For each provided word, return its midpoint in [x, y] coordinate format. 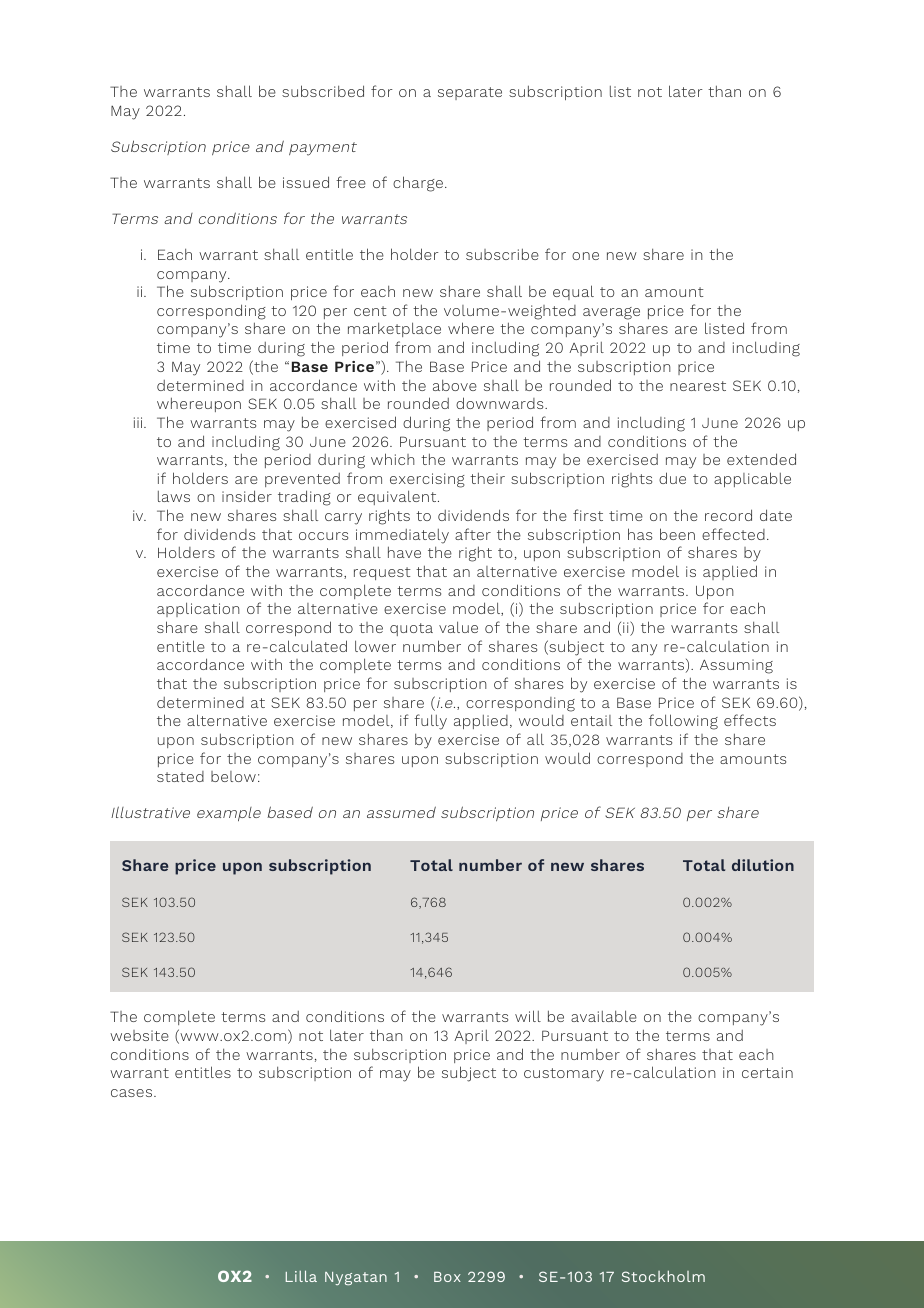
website [139, 1035]
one [585, 256]
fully [430, 722]
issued [306, 182]
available [604, 1016]
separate [470, 93]
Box [447, 1277]
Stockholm [663, 1276]
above [455, 385]
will [528, 1016]
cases [133, 1093]
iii [139, 422]
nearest [698, 386]
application [198, 609]
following [683, 722]
